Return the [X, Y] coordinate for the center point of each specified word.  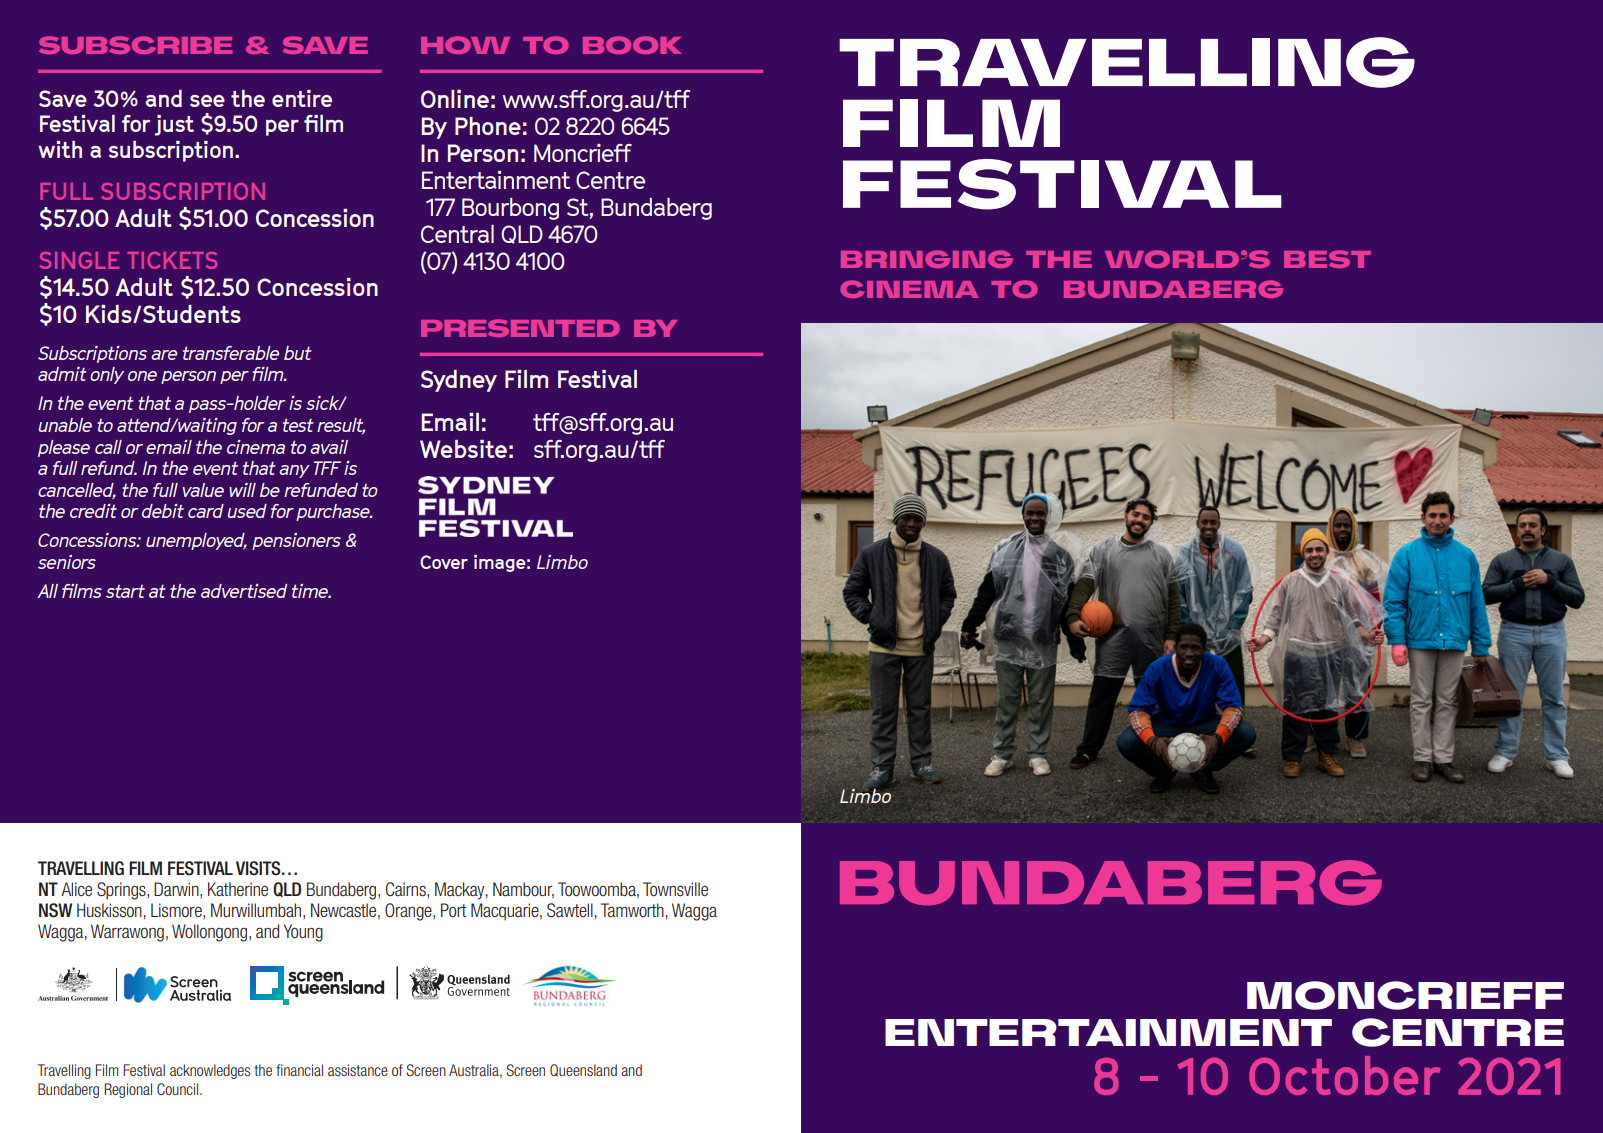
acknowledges [210, 1071]
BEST [1327, 259]
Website [463, 449]
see [207, 101]
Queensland [583, 1070]
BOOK [632, 45]
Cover [444, 562]
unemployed [196, 541]
